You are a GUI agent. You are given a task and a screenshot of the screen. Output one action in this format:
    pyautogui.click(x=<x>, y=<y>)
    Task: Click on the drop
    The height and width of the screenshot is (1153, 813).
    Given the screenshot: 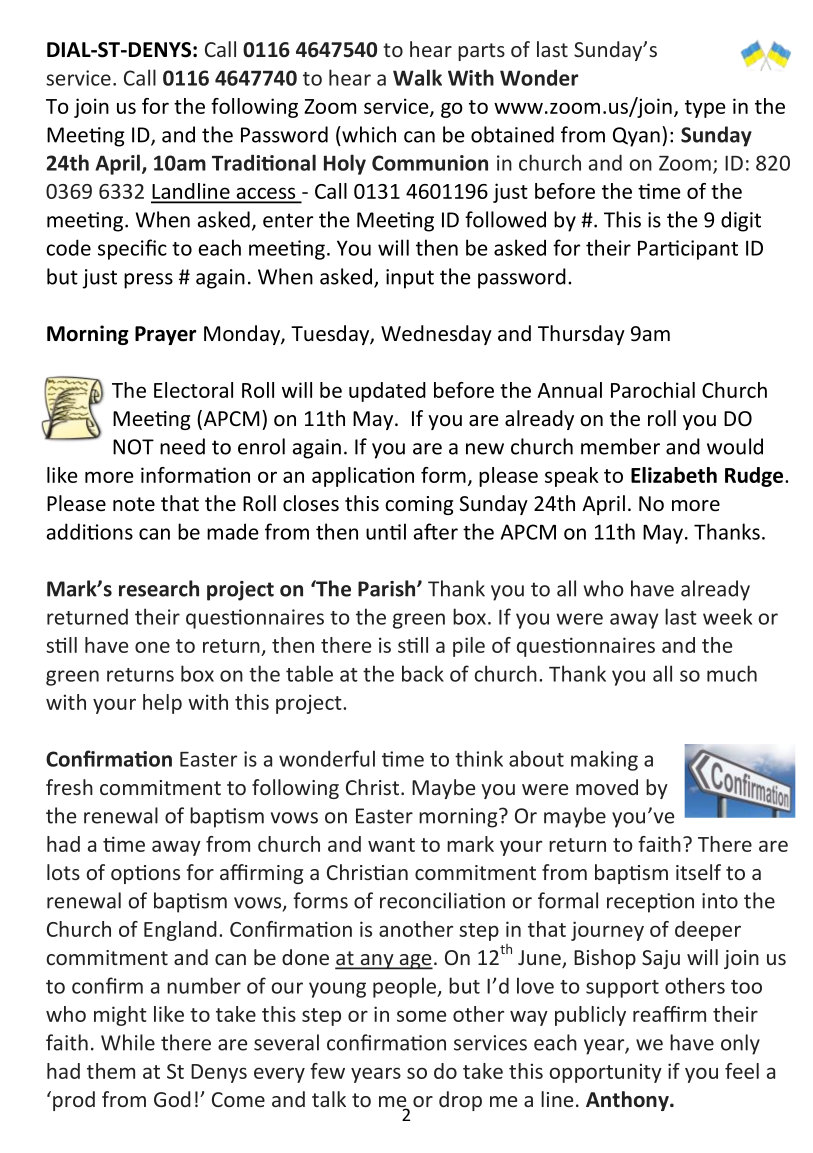 What is the action you would take?
    pyautogui.click(x=460, y=1101)
